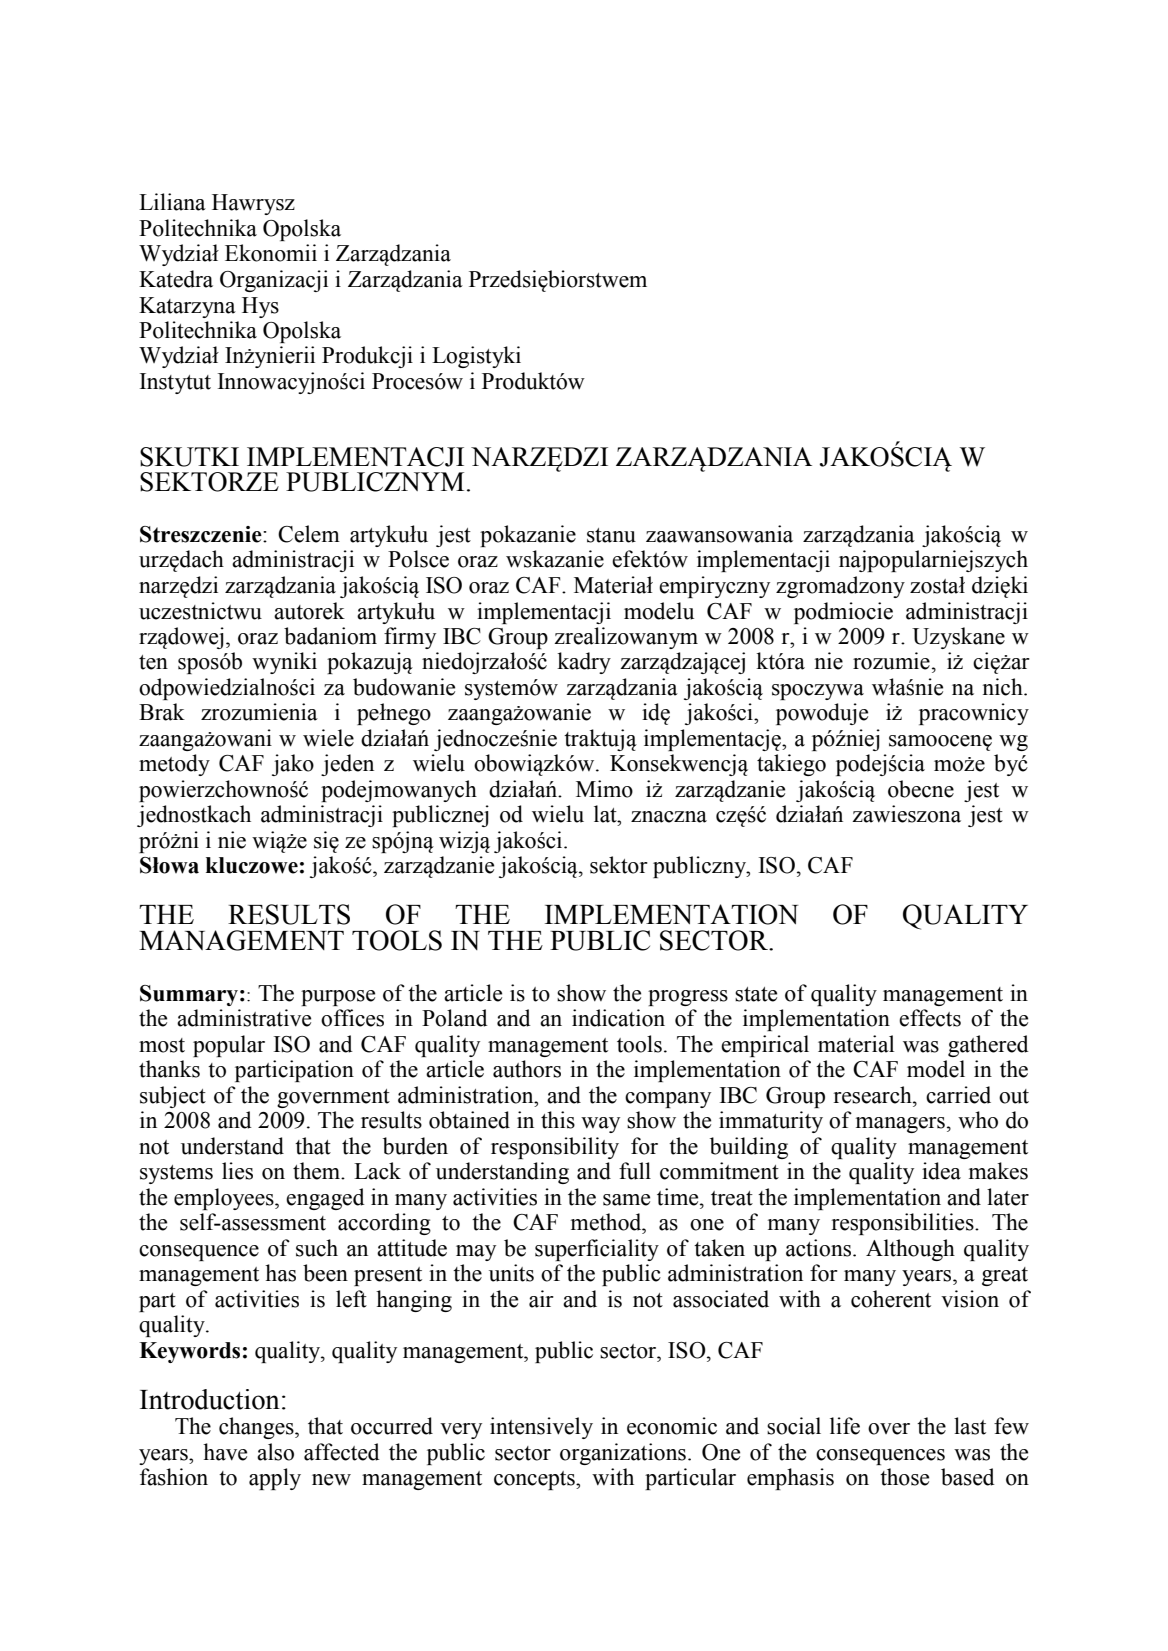 The height and width of the screenshot is (1651, 1168). I want to click on organizations, so click(623, 1454).
